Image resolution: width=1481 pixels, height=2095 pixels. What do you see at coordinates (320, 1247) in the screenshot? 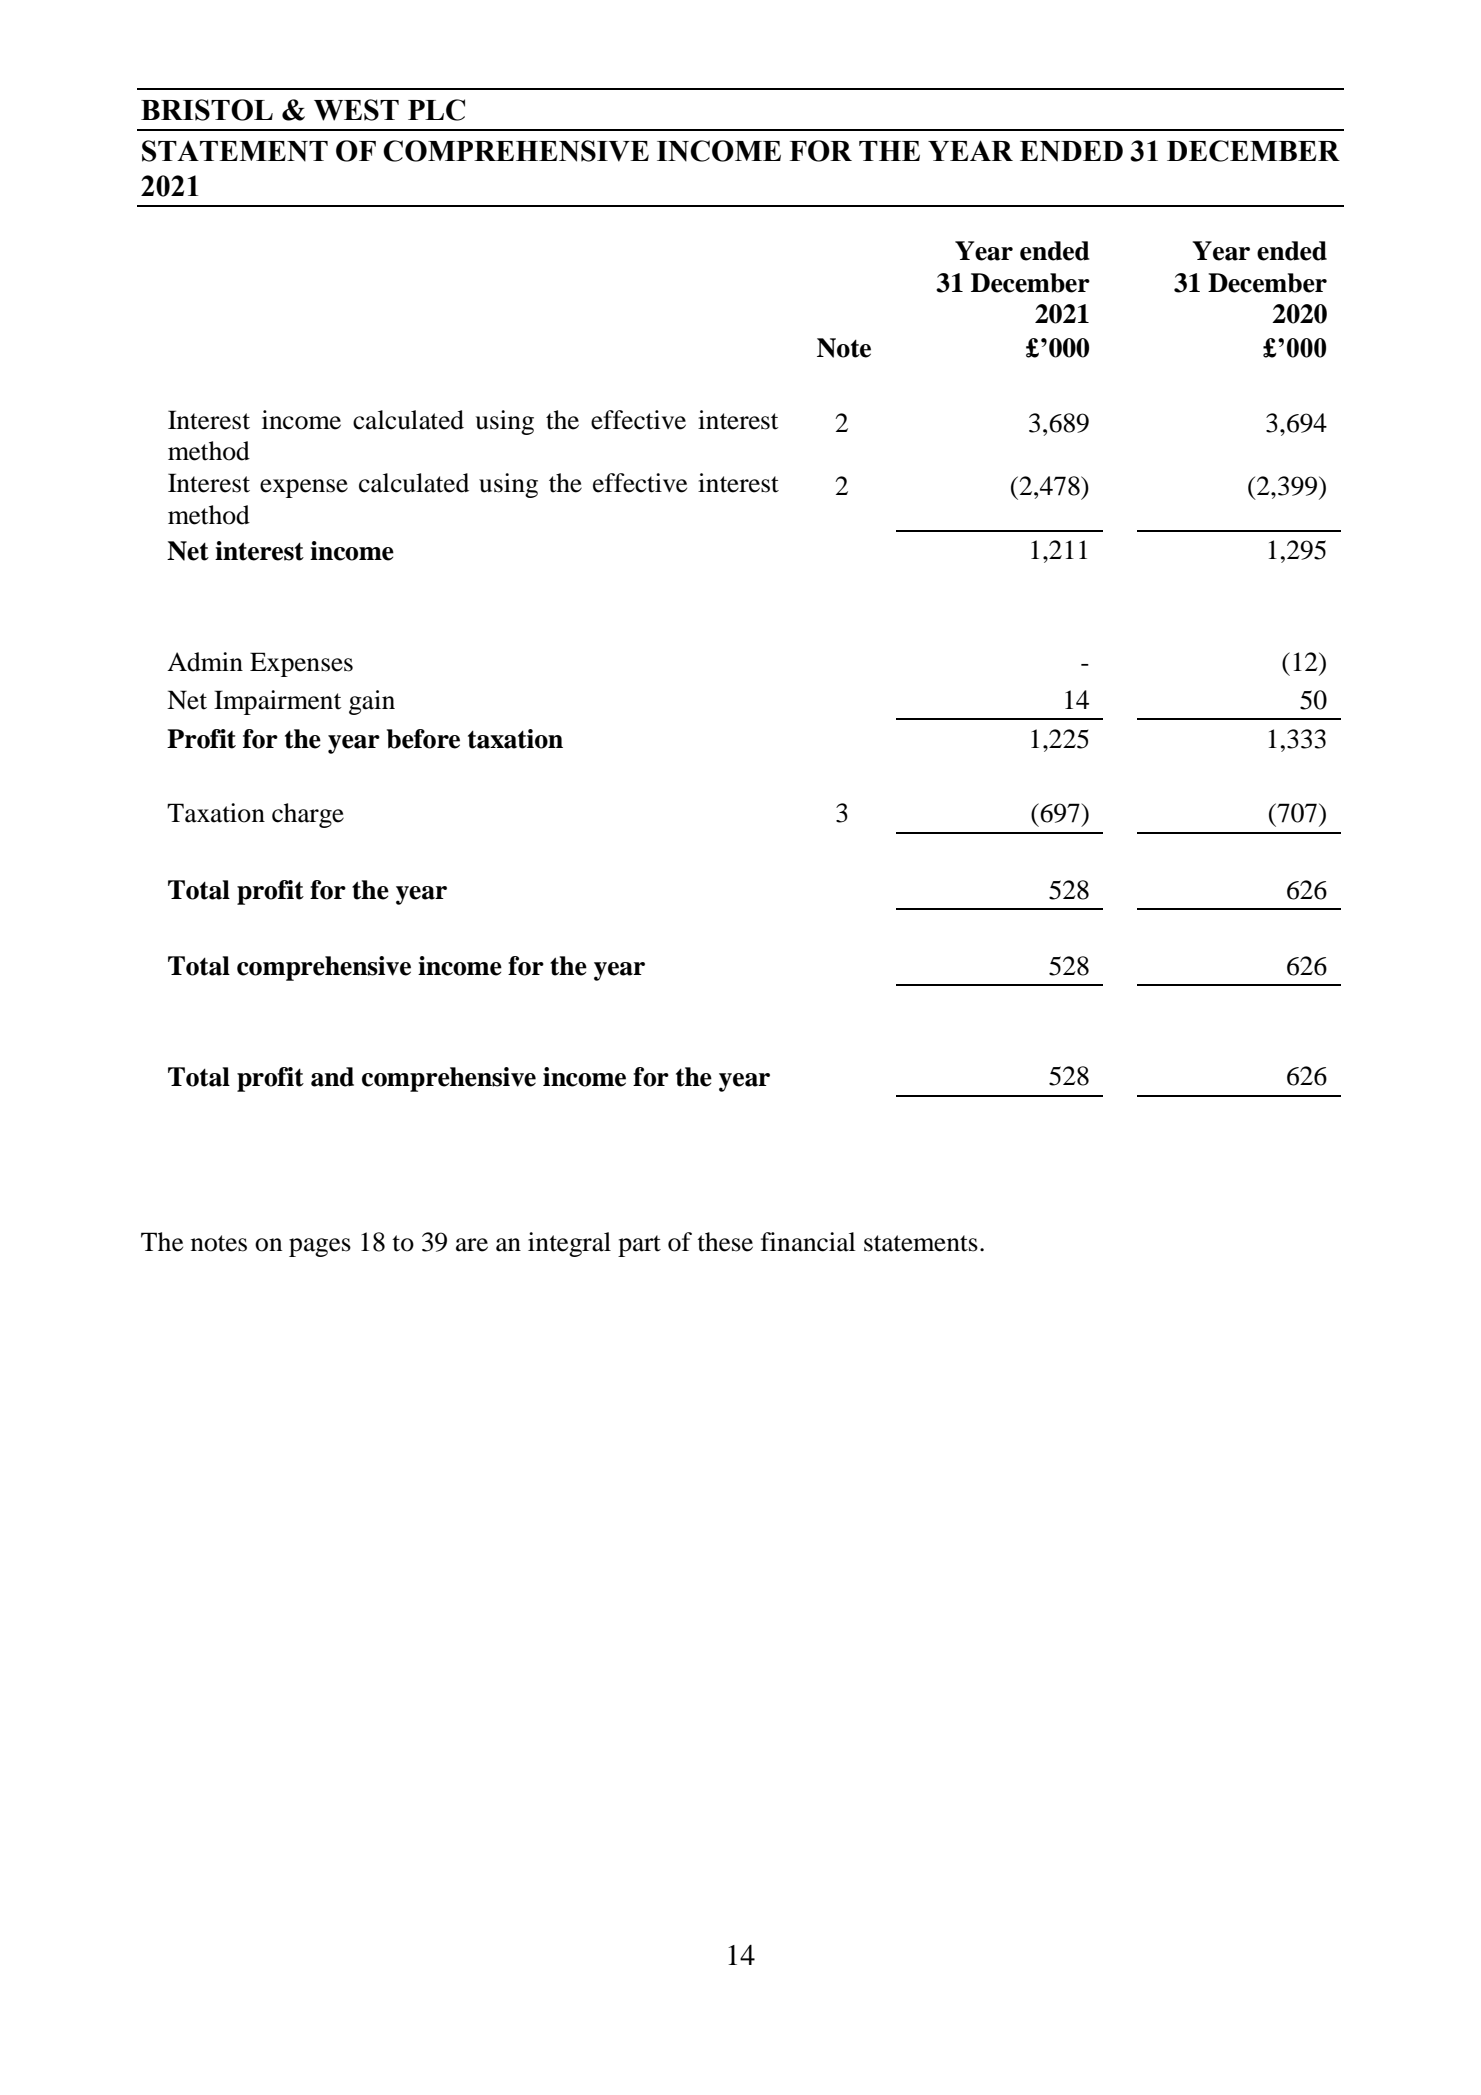
I see `pages` at bounding box center [320, 1247].
